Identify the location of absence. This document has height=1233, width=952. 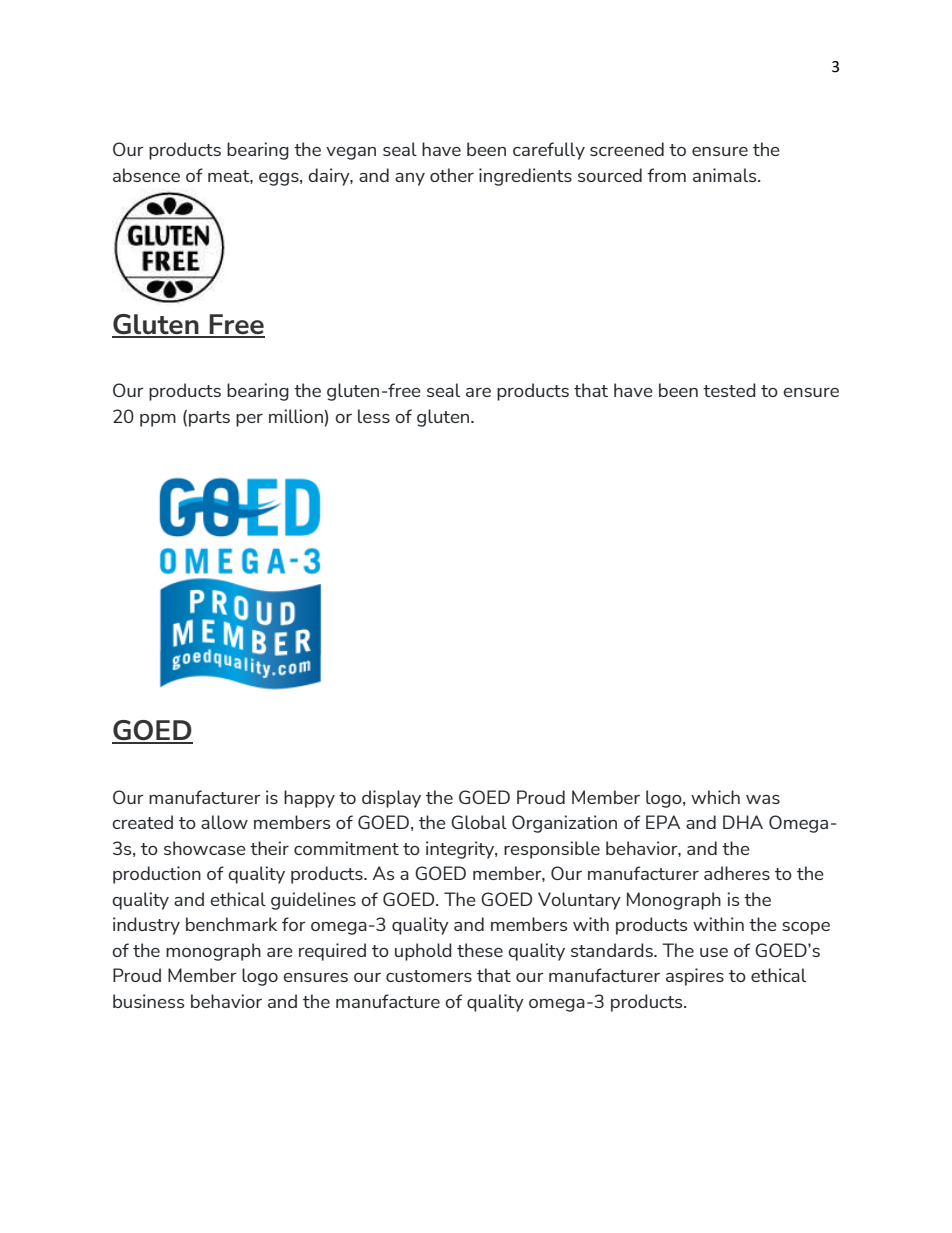
(146, 175).
